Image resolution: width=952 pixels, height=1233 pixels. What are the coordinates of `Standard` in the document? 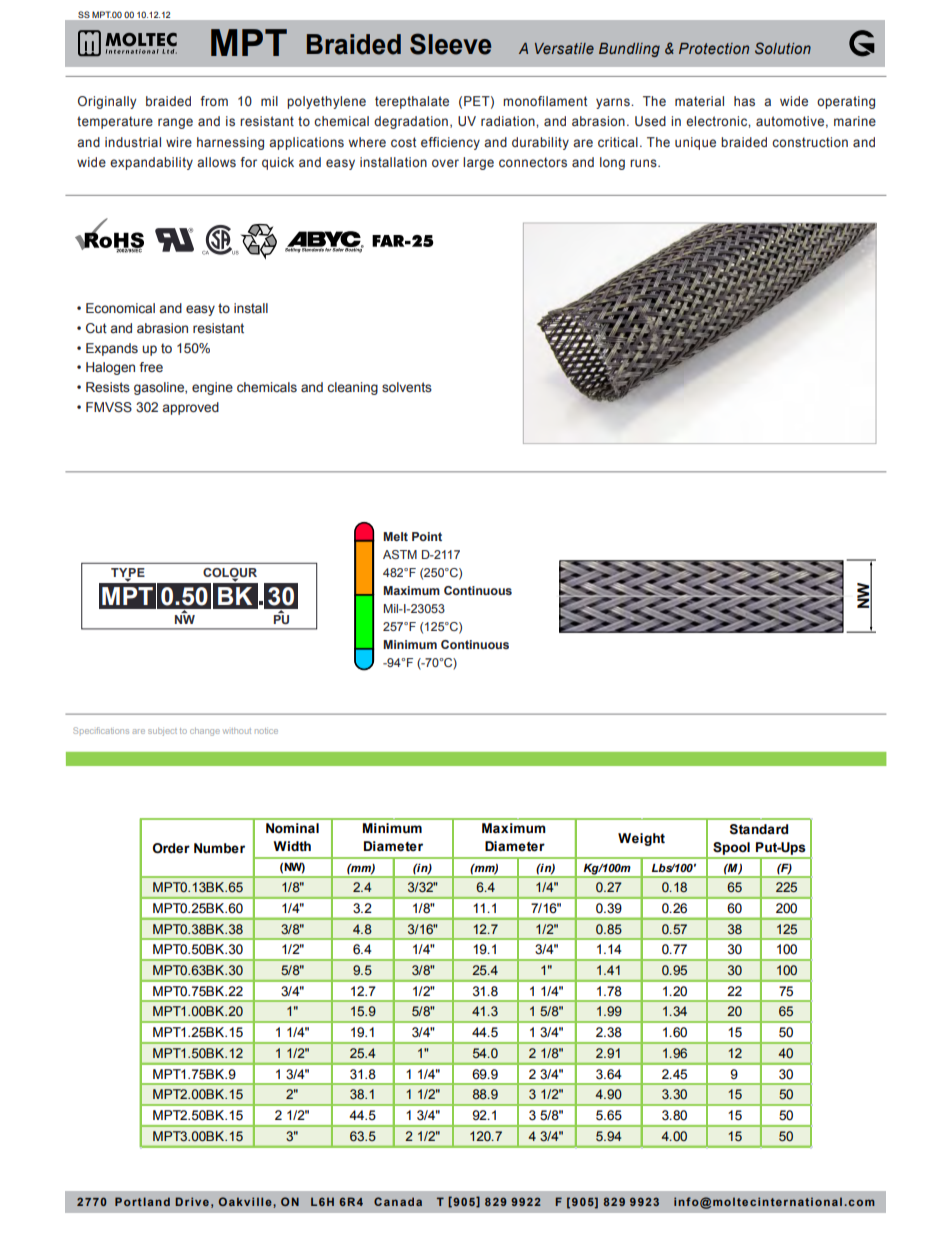 It's located at (759, 829).
